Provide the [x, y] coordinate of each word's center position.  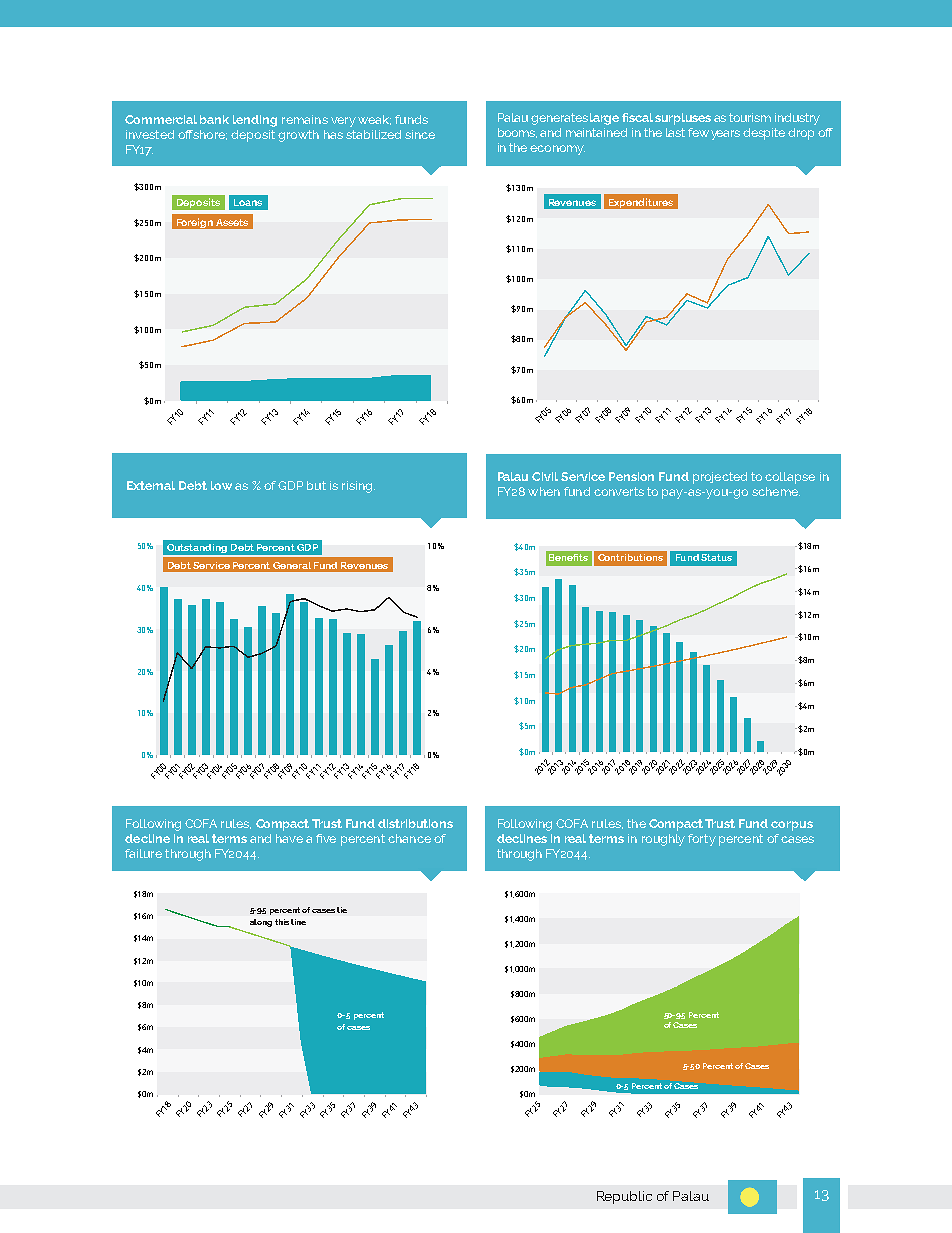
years [725, 135]
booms [517, 133]
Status [716, 557]
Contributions [630, 557]
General [292, 565]
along [261, 923]
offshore [202, 135]
